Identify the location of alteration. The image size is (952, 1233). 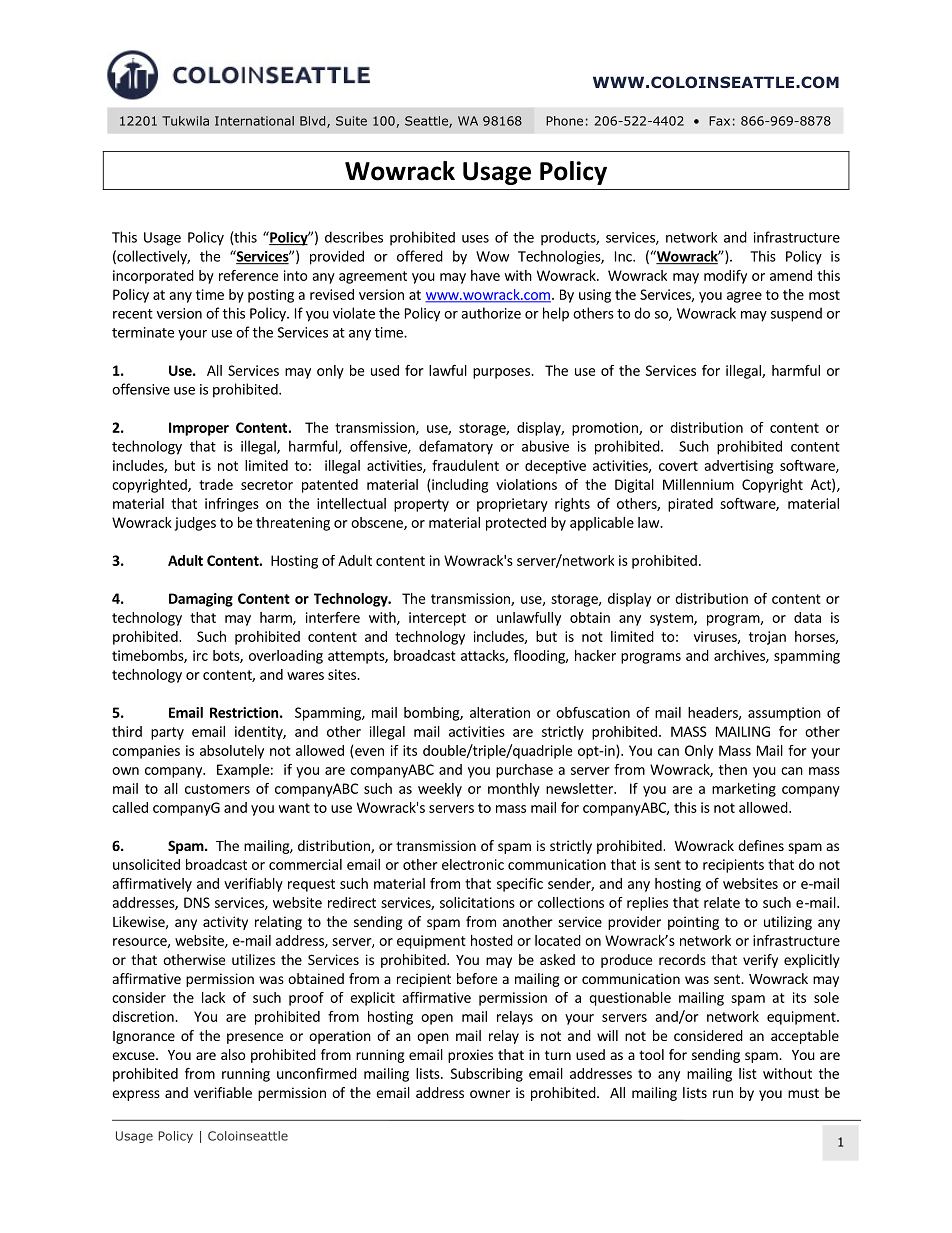
(500, 712).
